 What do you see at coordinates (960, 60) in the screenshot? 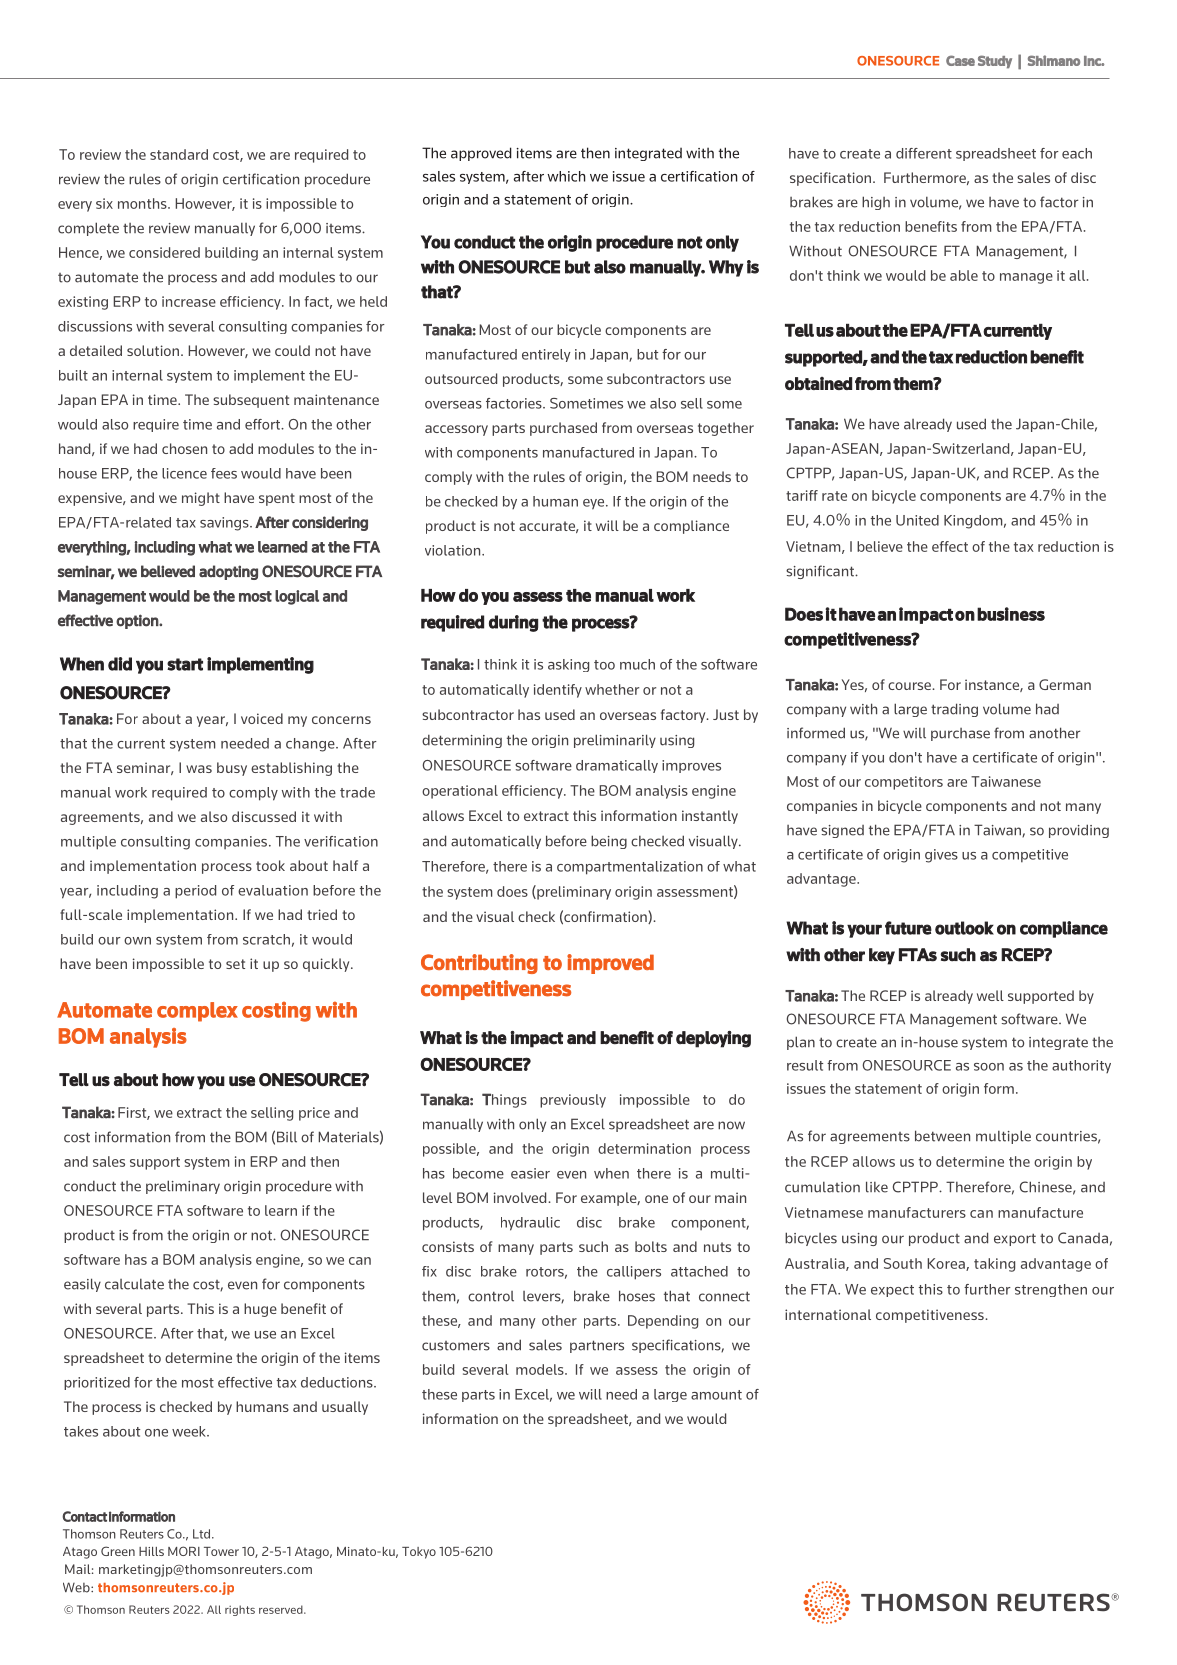
I see `Case` at bounding box center [960, 60].
